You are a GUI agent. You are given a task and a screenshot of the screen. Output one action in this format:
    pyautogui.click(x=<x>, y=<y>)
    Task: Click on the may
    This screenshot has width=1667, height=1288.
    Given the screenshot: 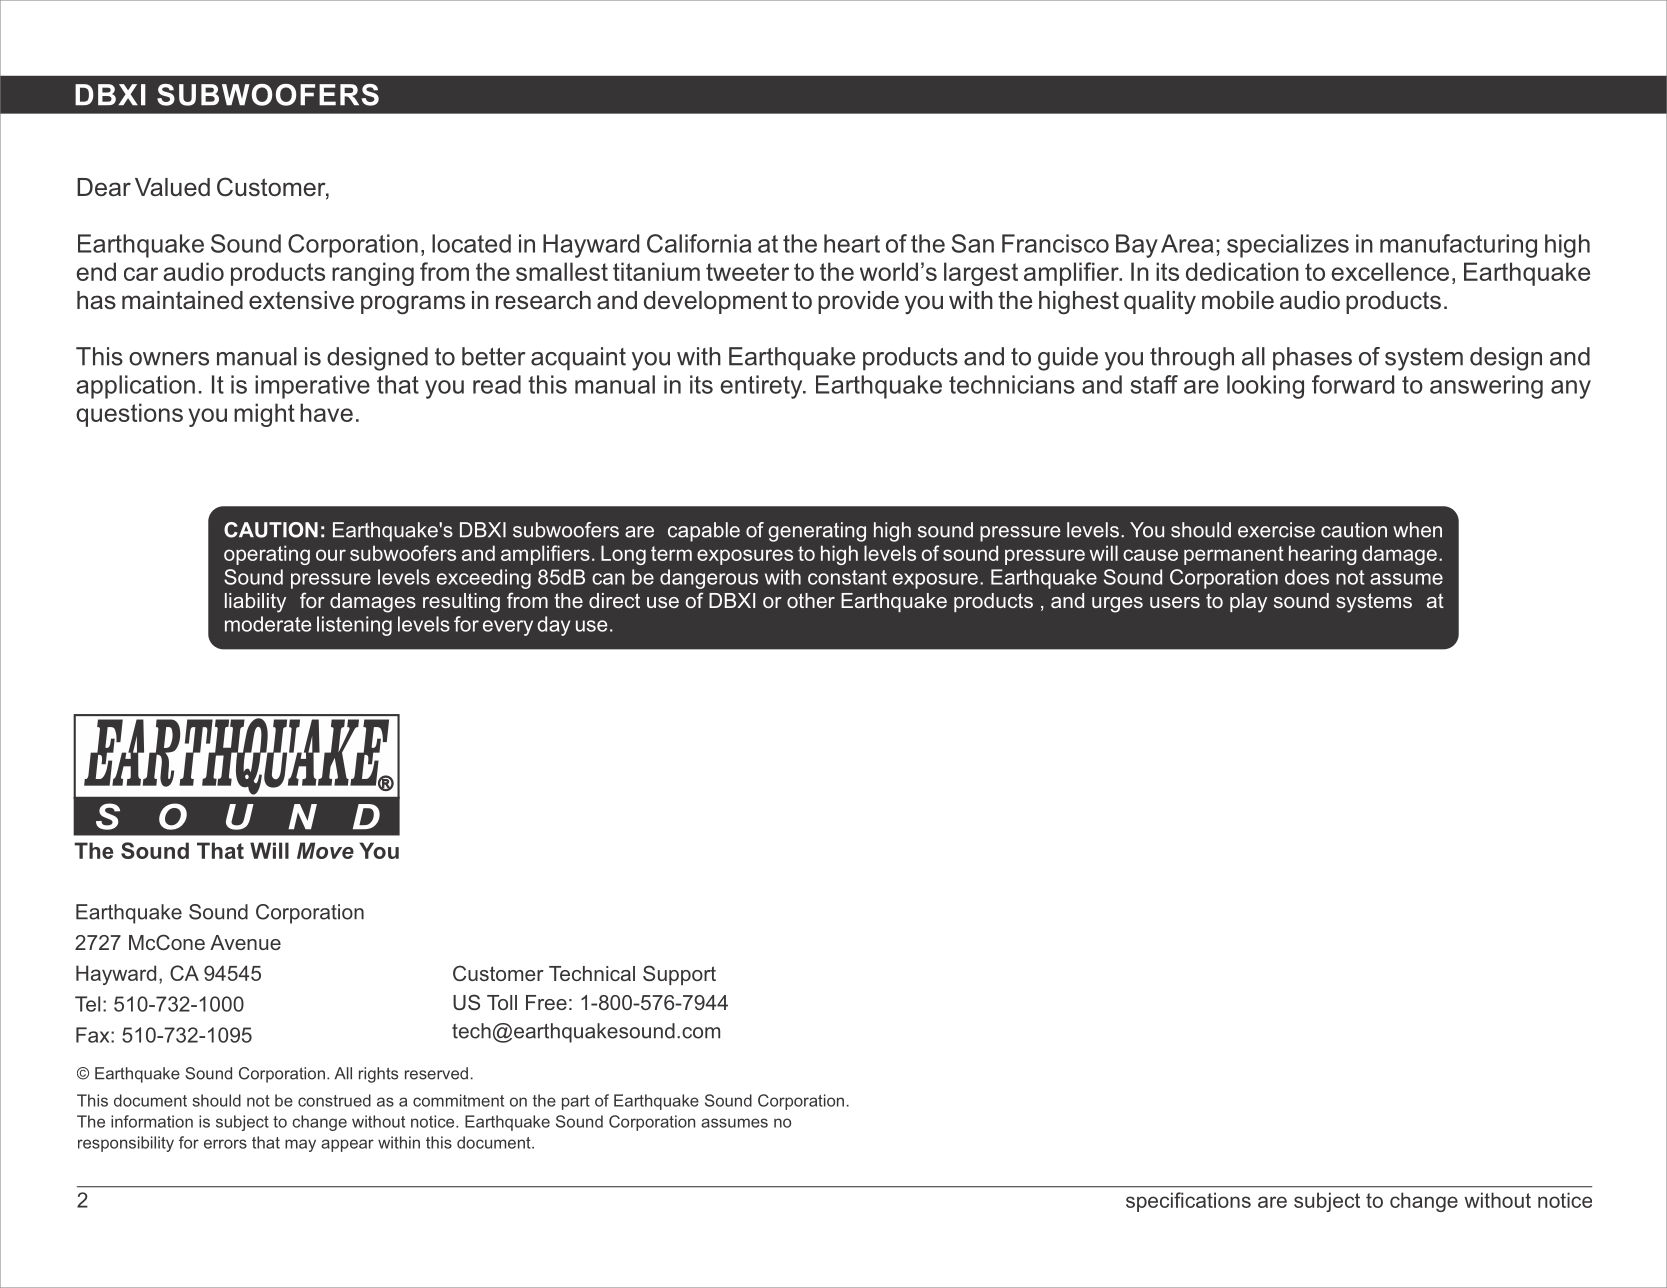 What is the action you would take?
    pyautogui.click(x=300, y=1145)
